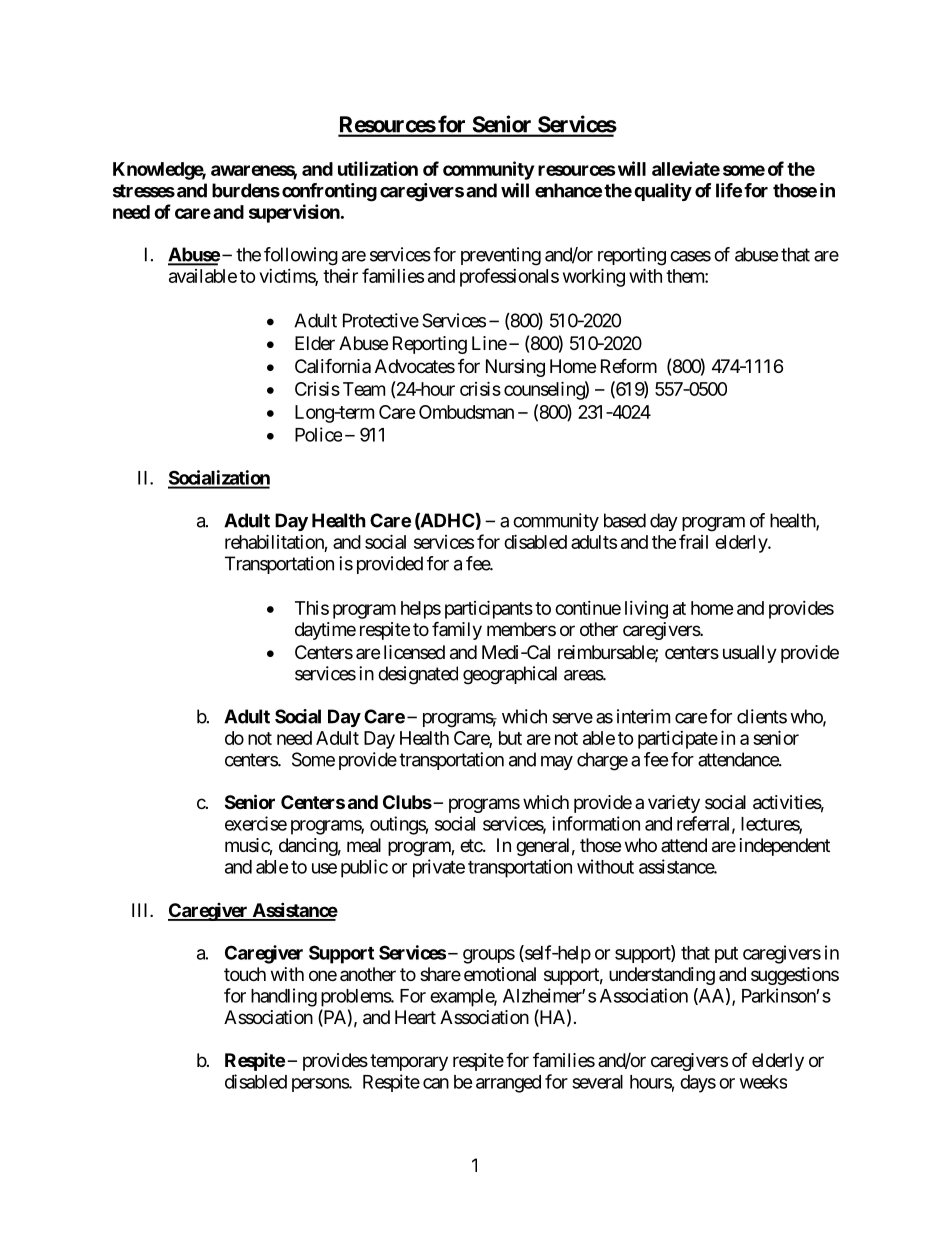  What do you see at coordinates (364, 868) in the image?
I see `public` at bounding box center [364, 868].
